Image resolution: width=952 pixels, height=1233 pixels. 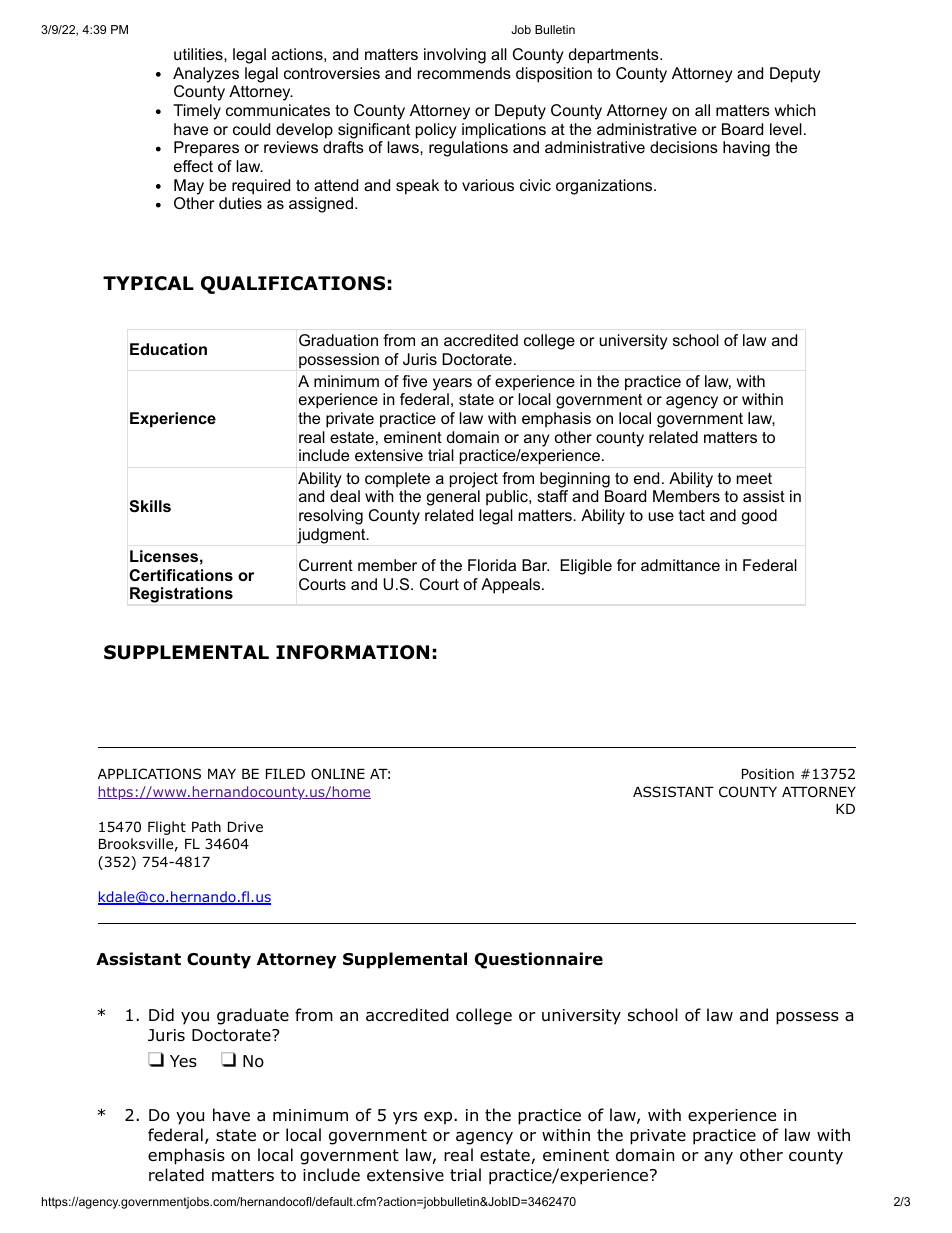 What do you see at coordinates (452, 384) in the image?
I see `years` at bounding box center [452, 384].
